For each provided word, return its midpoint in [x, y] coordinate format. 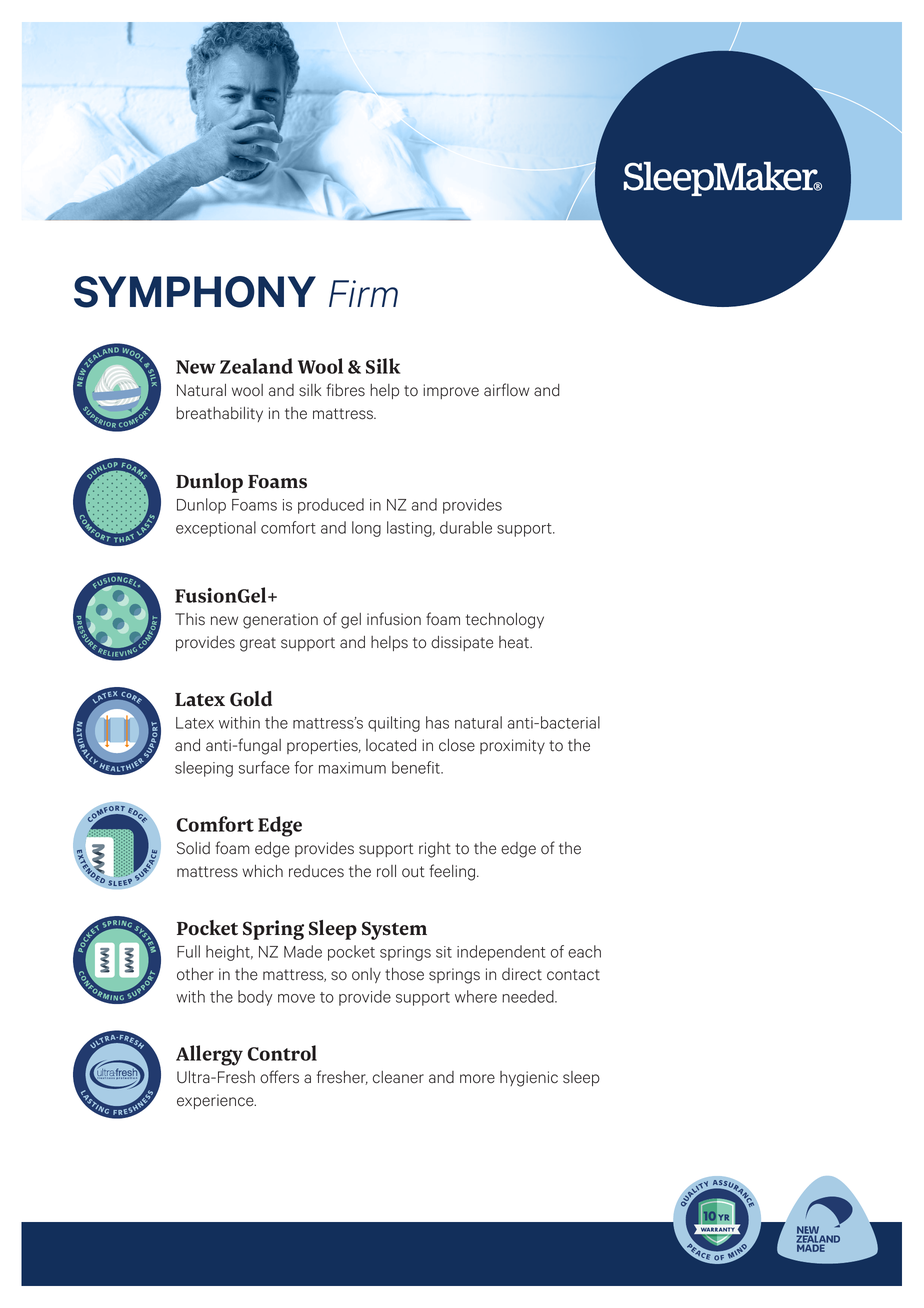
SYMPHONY [195, 292]
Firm [363, 293]
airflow [507, 390]
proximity [512, 746]
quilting [394, 724]
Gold [251, 699]
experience [216, 1101]
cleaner [398, 1077]
